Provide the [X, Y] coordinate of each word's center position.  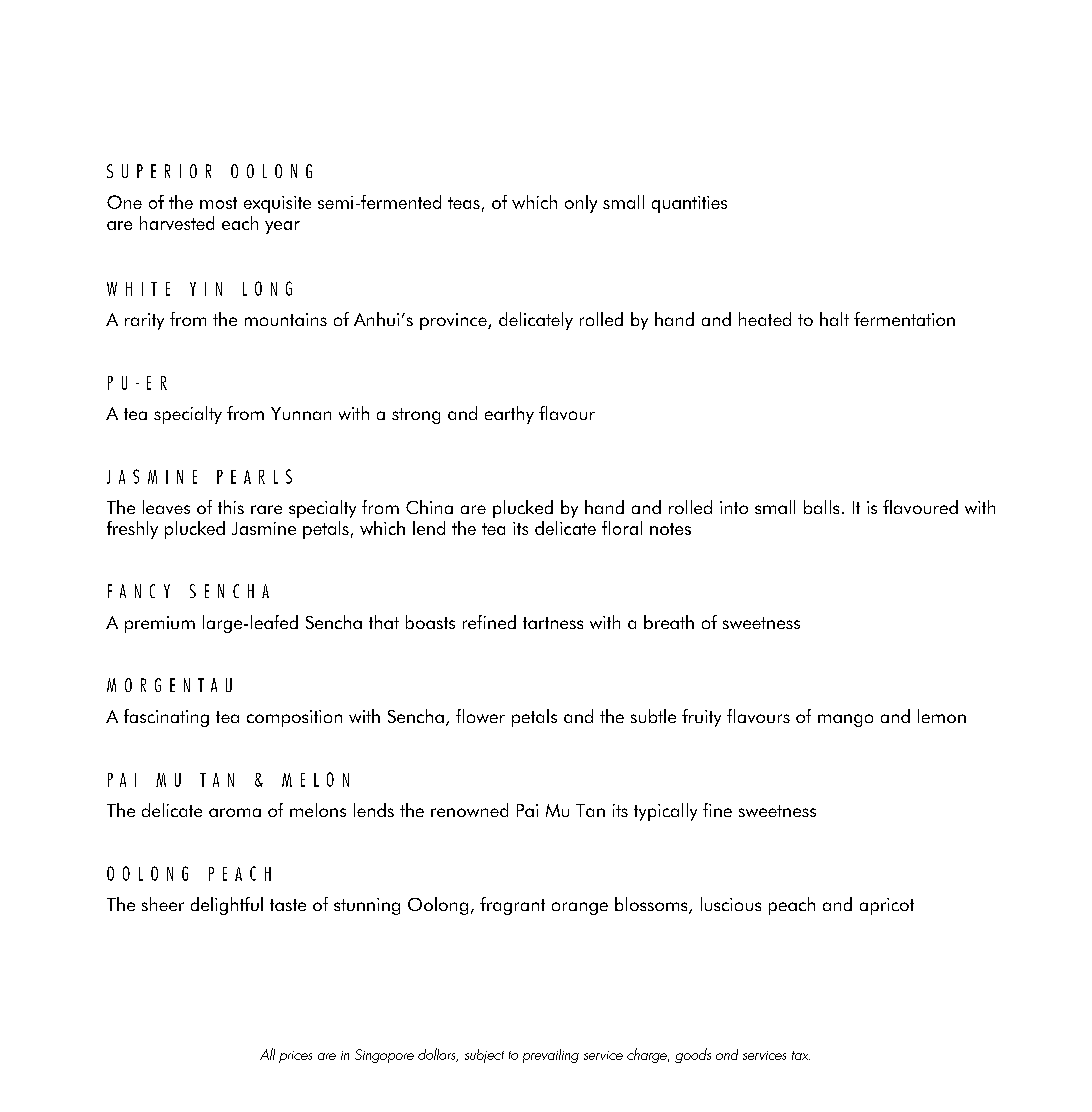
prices [295, 1057]
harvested [177, 223]
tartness [553, 623]
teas [464, 203]
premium [160, 624]
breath [669, 622]
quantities [689, 204]
